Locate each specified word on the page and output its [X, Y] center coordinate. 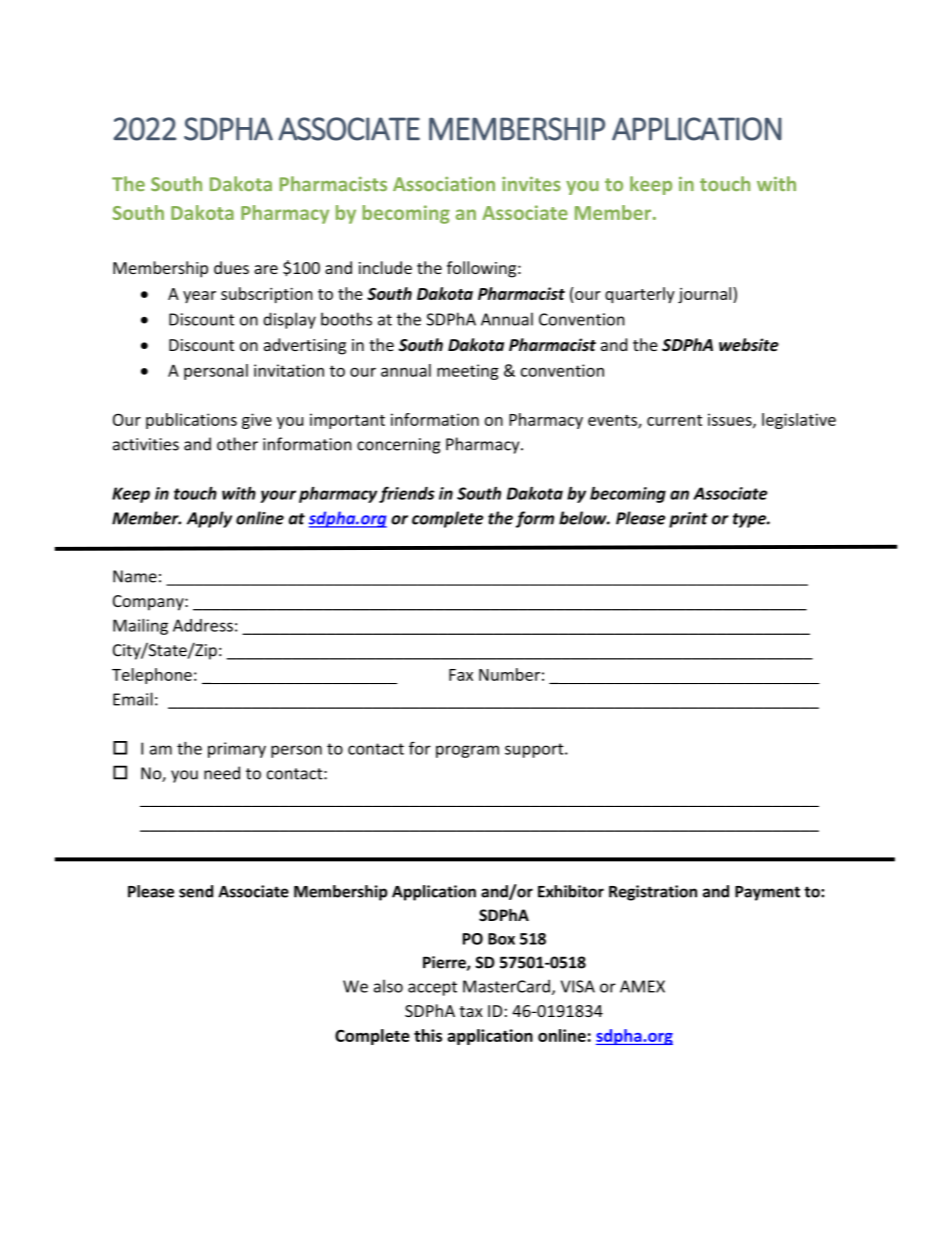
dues [231, 267]
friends [407, 494]
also [388, 986]
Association [444, 184]
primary [237, 750]
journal [706, 295]
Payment [767, 893]
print [688, 520]
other [237, 444]
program [467, 751]
